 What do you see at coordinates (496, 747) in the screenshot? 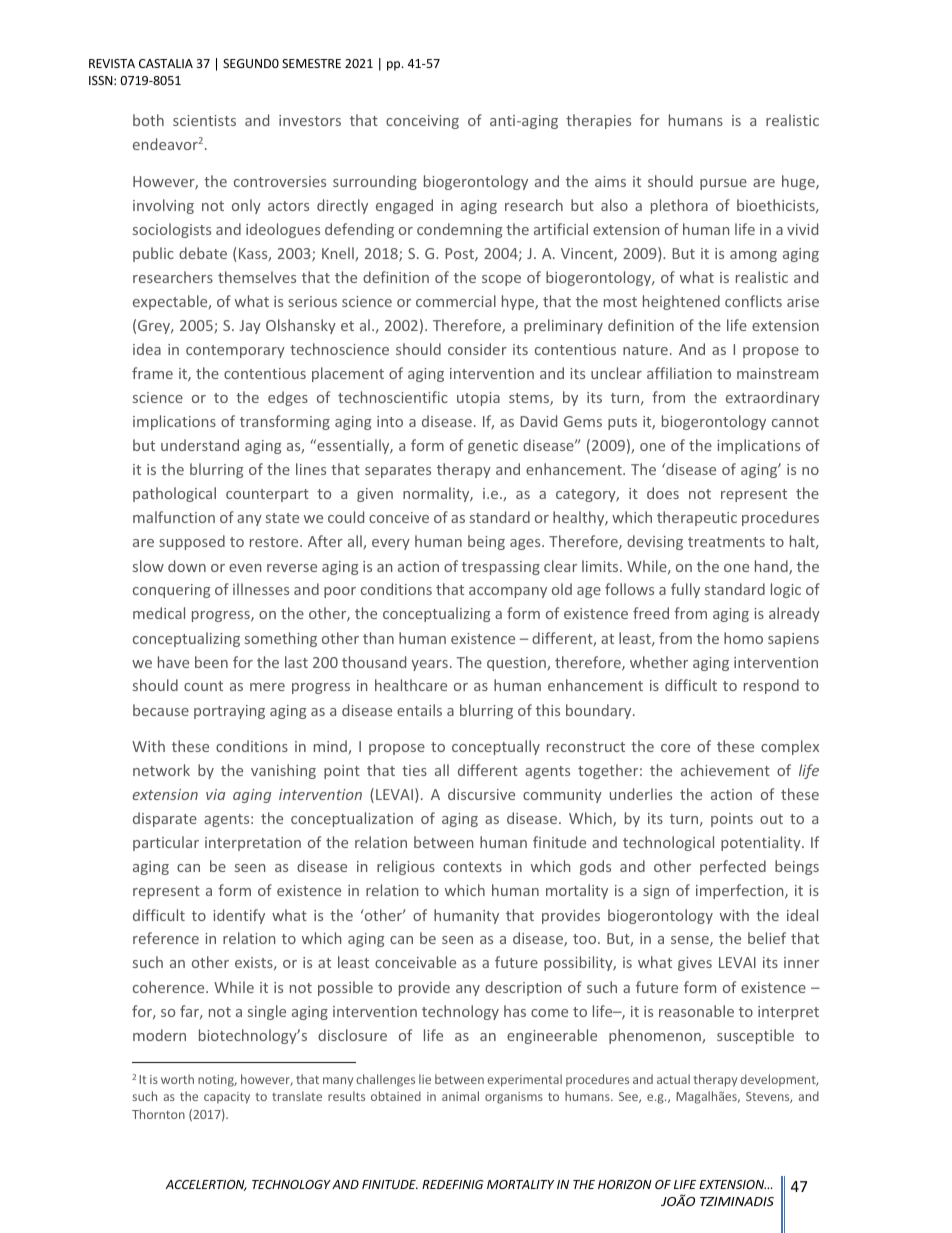
I see `conceptually` at bounding box center [496, 747].
